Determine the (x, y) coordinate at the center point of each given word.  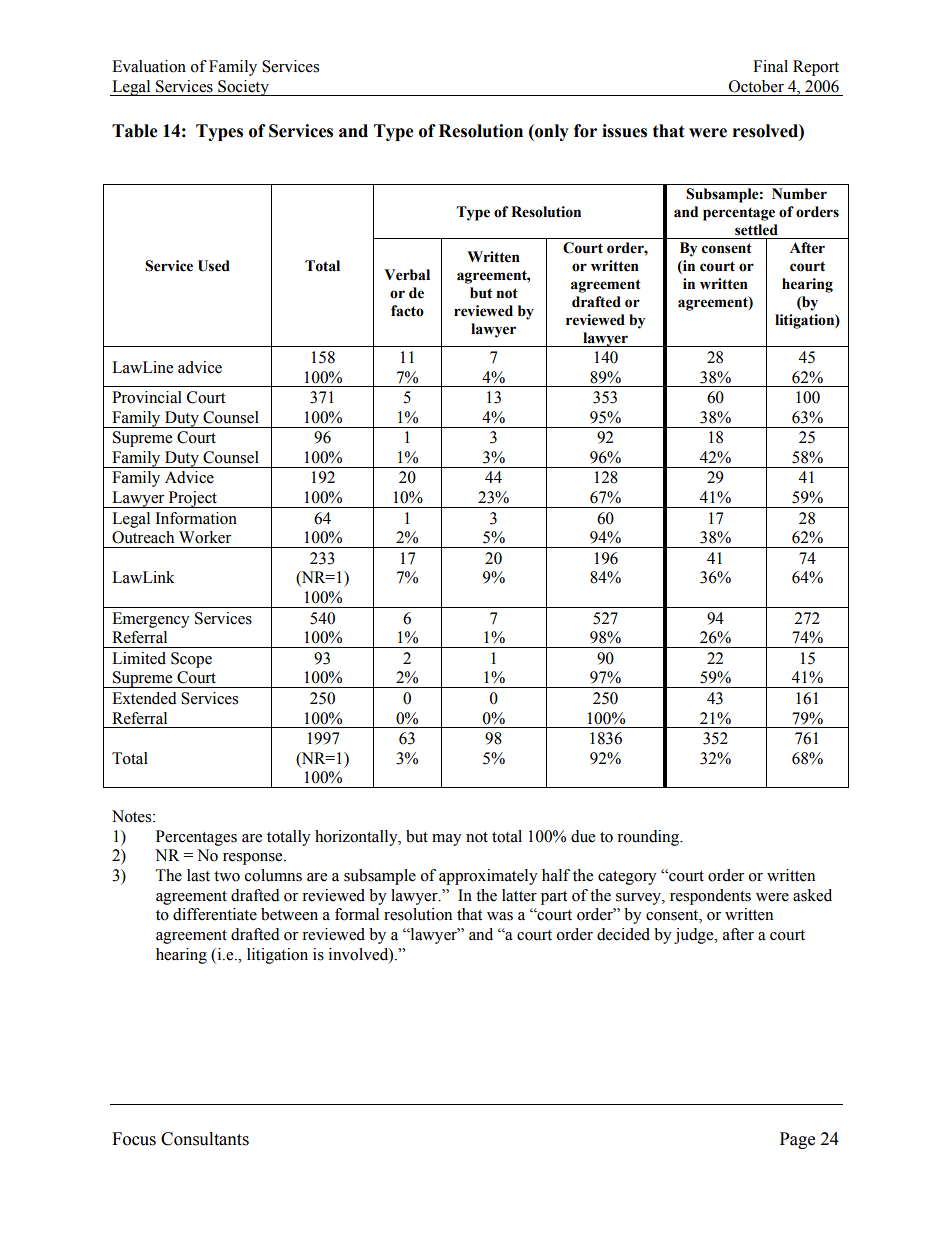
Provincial (147, 397)
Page (797, 1140)
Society (243, 88)
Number (799, 194)
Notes (133, 816)
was (500, 916)
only (551, 132)
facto (407, 311)
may (447, 840)
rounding (649, 838)
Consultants (205, 1139)
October (756, 86)
